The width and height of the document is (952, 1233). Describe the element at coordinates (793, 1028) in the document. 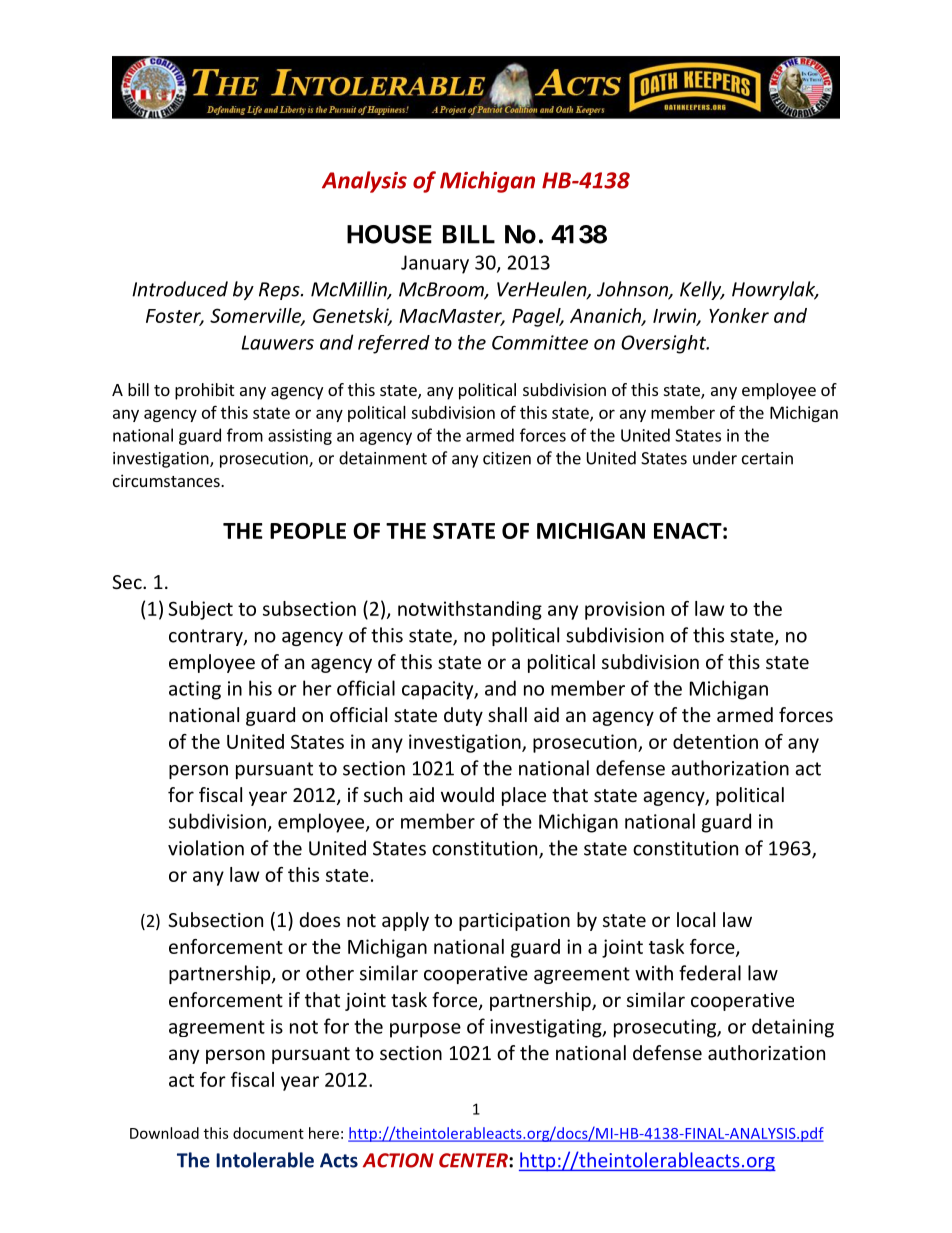

I see `detaining` at that location.
